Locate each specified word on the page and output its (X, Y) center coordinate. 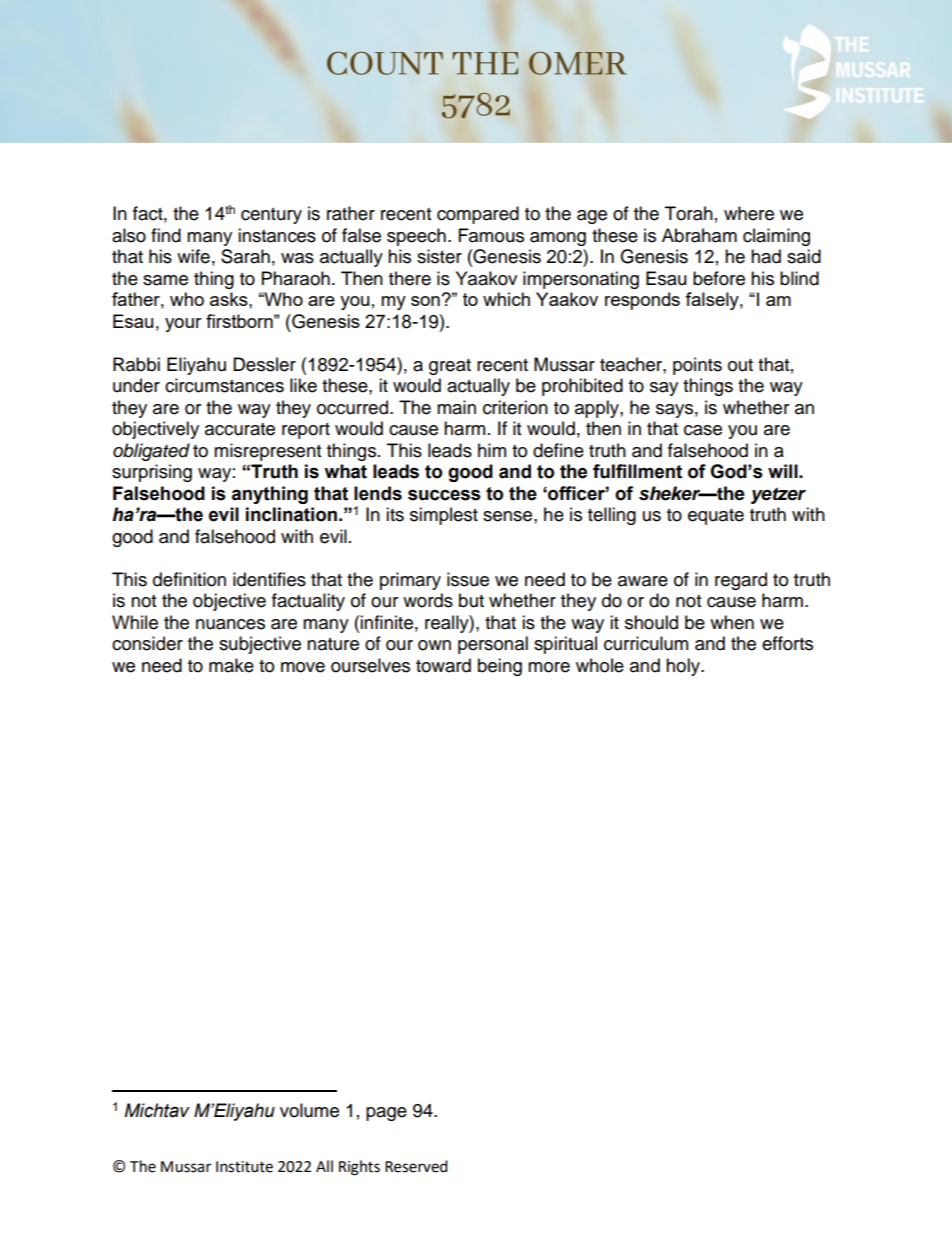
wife (193, 256)
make (231, 665)
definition (189, 579)
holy (684, 667)
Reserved (416, 1166)
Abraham (699, 235)
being (500, 667)
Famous (491, 235)
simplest (444, 516)
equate (716, 517)
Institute (244, 1167)
